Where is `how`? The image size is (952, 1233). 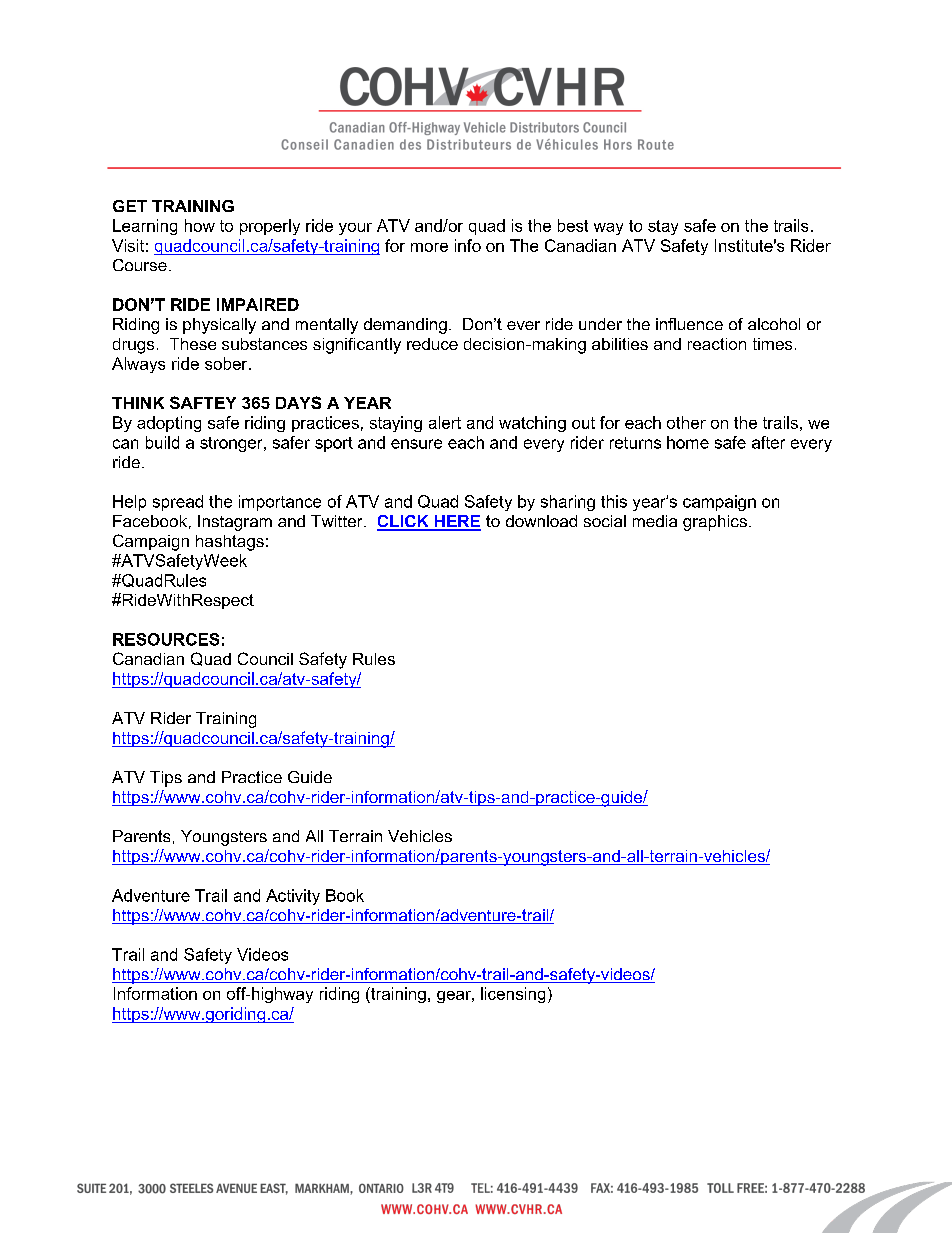 how is located at coordinates (200, 225).
